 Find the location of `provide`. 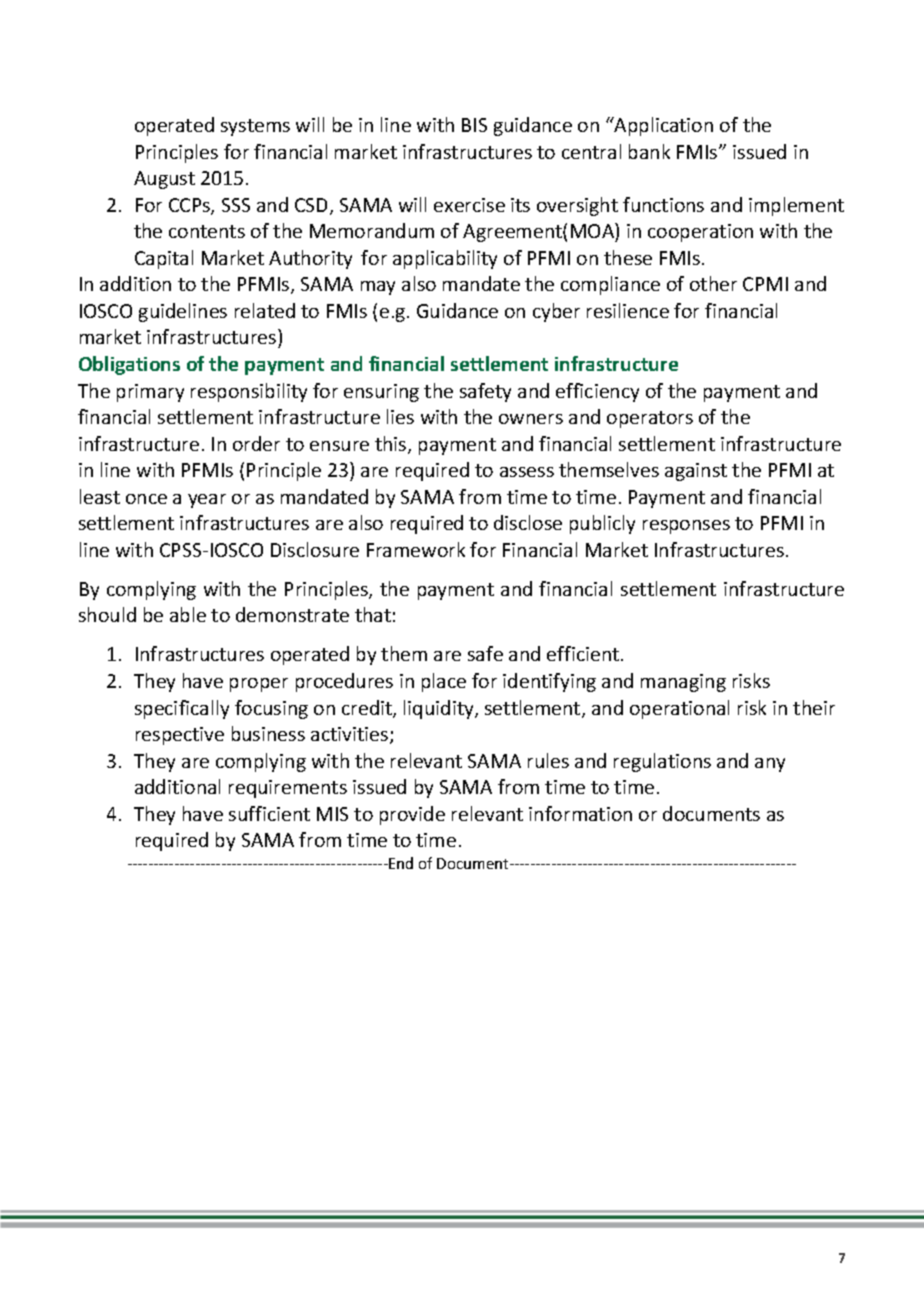

provide is located at coordinates (412, 815).
